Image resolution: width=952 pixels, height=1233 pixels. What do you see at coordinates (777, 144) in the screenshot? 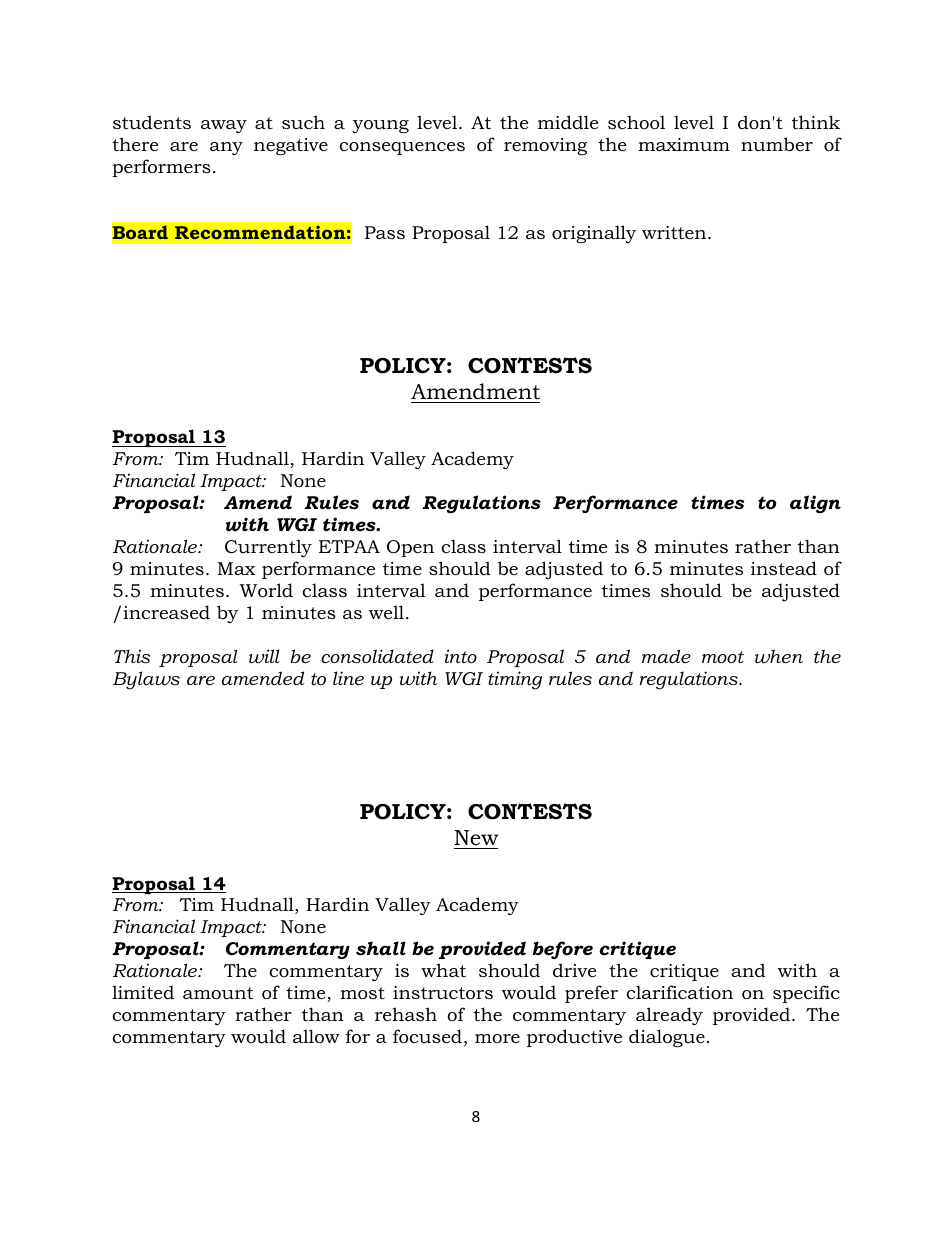
I see `number` at bounding box center [777, 144].
